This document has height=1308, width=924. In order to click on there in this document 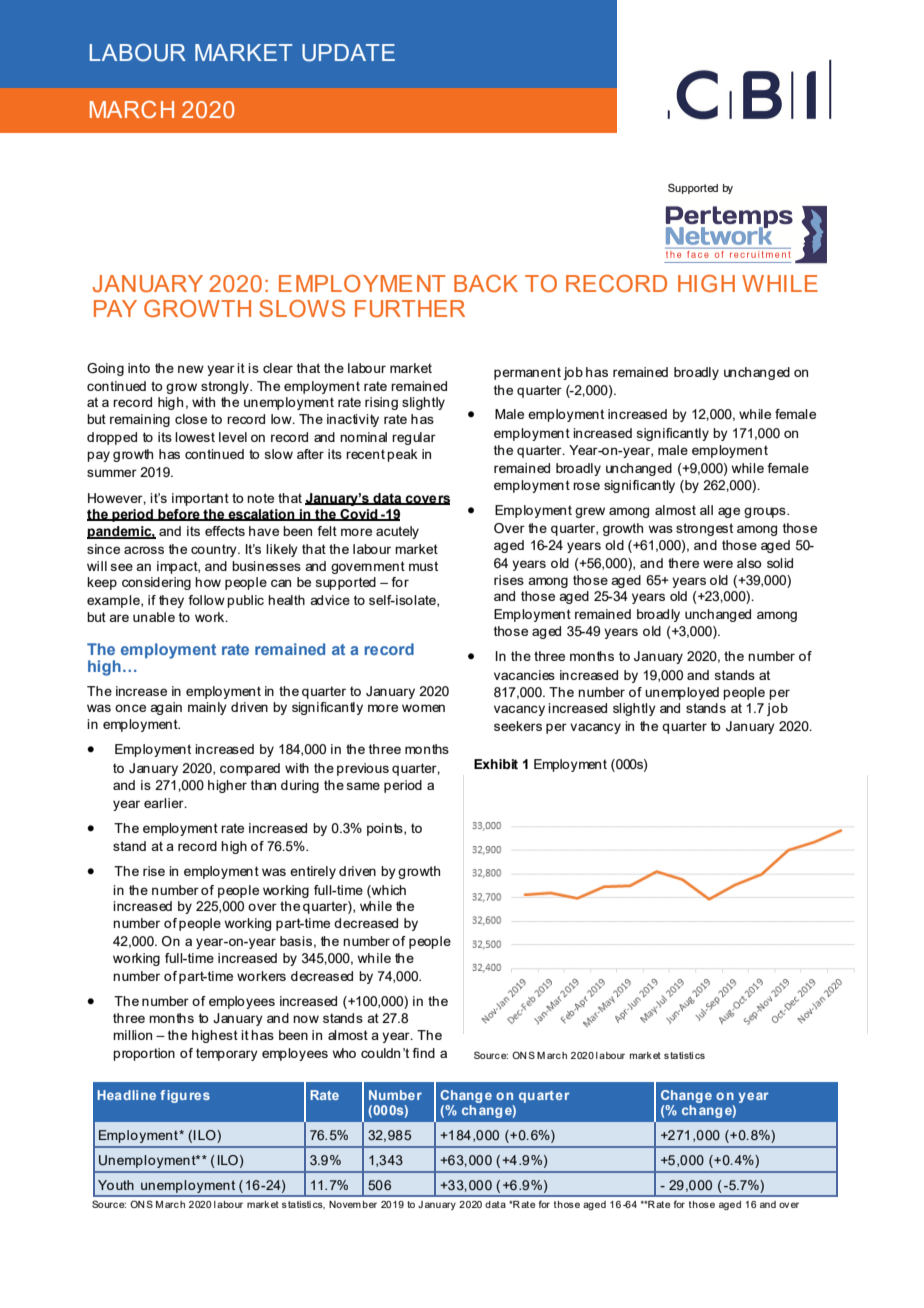, I will do `click(683, 563)`.
